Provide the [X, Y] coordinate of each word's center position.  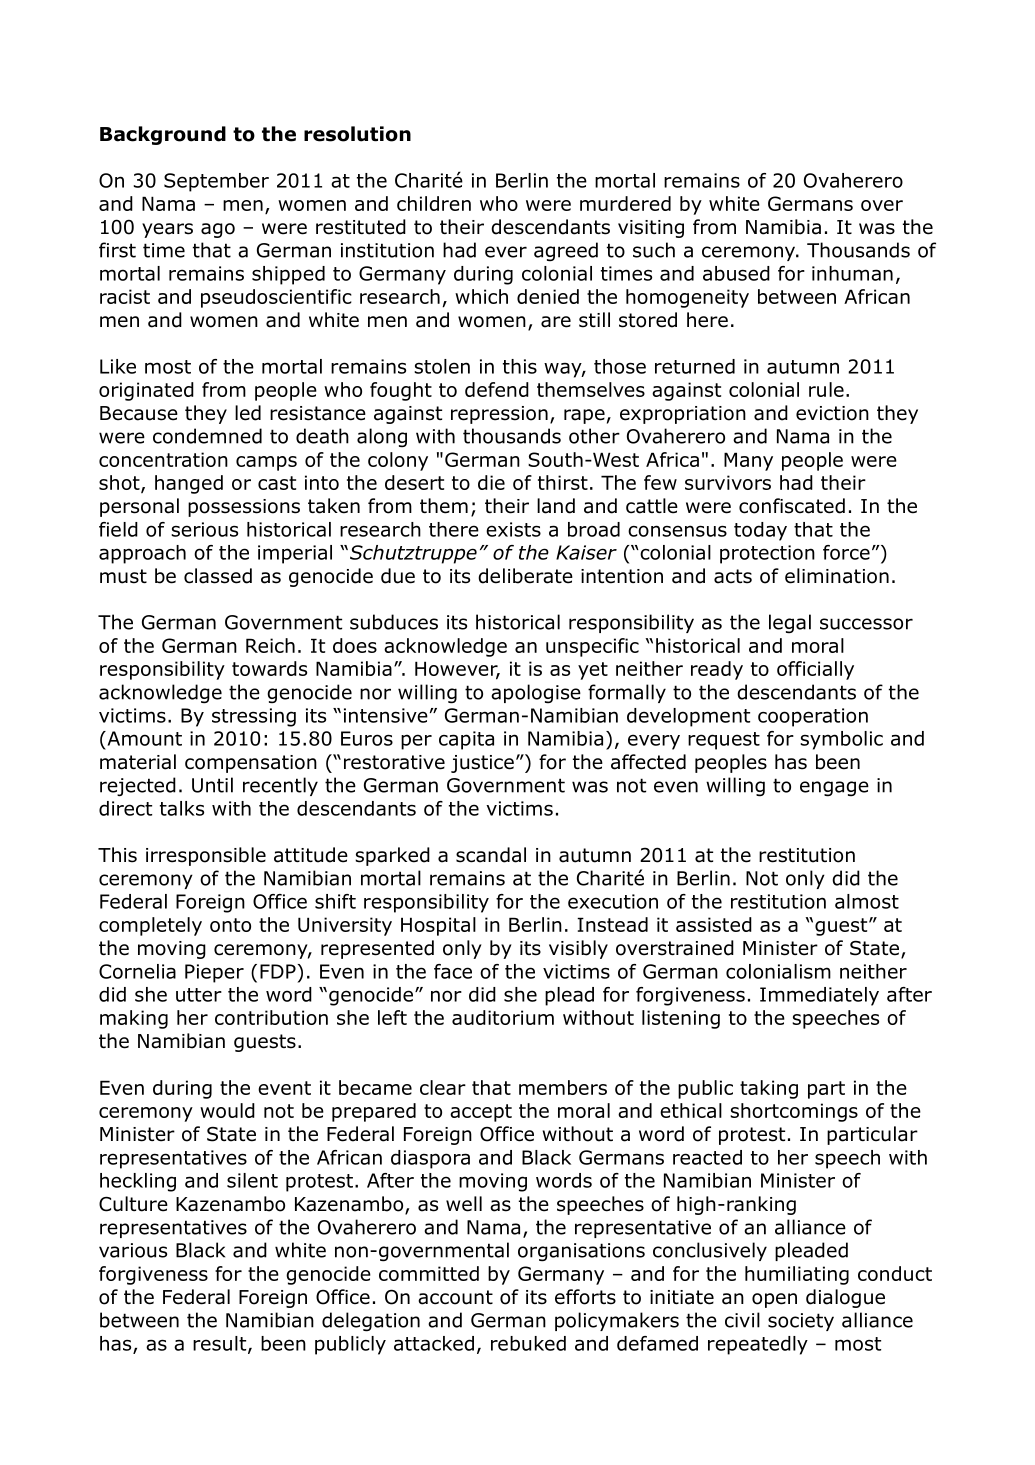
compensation [251, 764]
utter [199, 995]
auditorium [503, 1017]
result [221, 1344]
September [216, 182]
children [434, 203]
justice [482, 764]
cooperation [813, 717]
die [491, 482]
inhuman [852, 273]
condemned [207, 436]
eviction [832, 413]
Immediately [819, 996]
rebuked [528, 1343]
